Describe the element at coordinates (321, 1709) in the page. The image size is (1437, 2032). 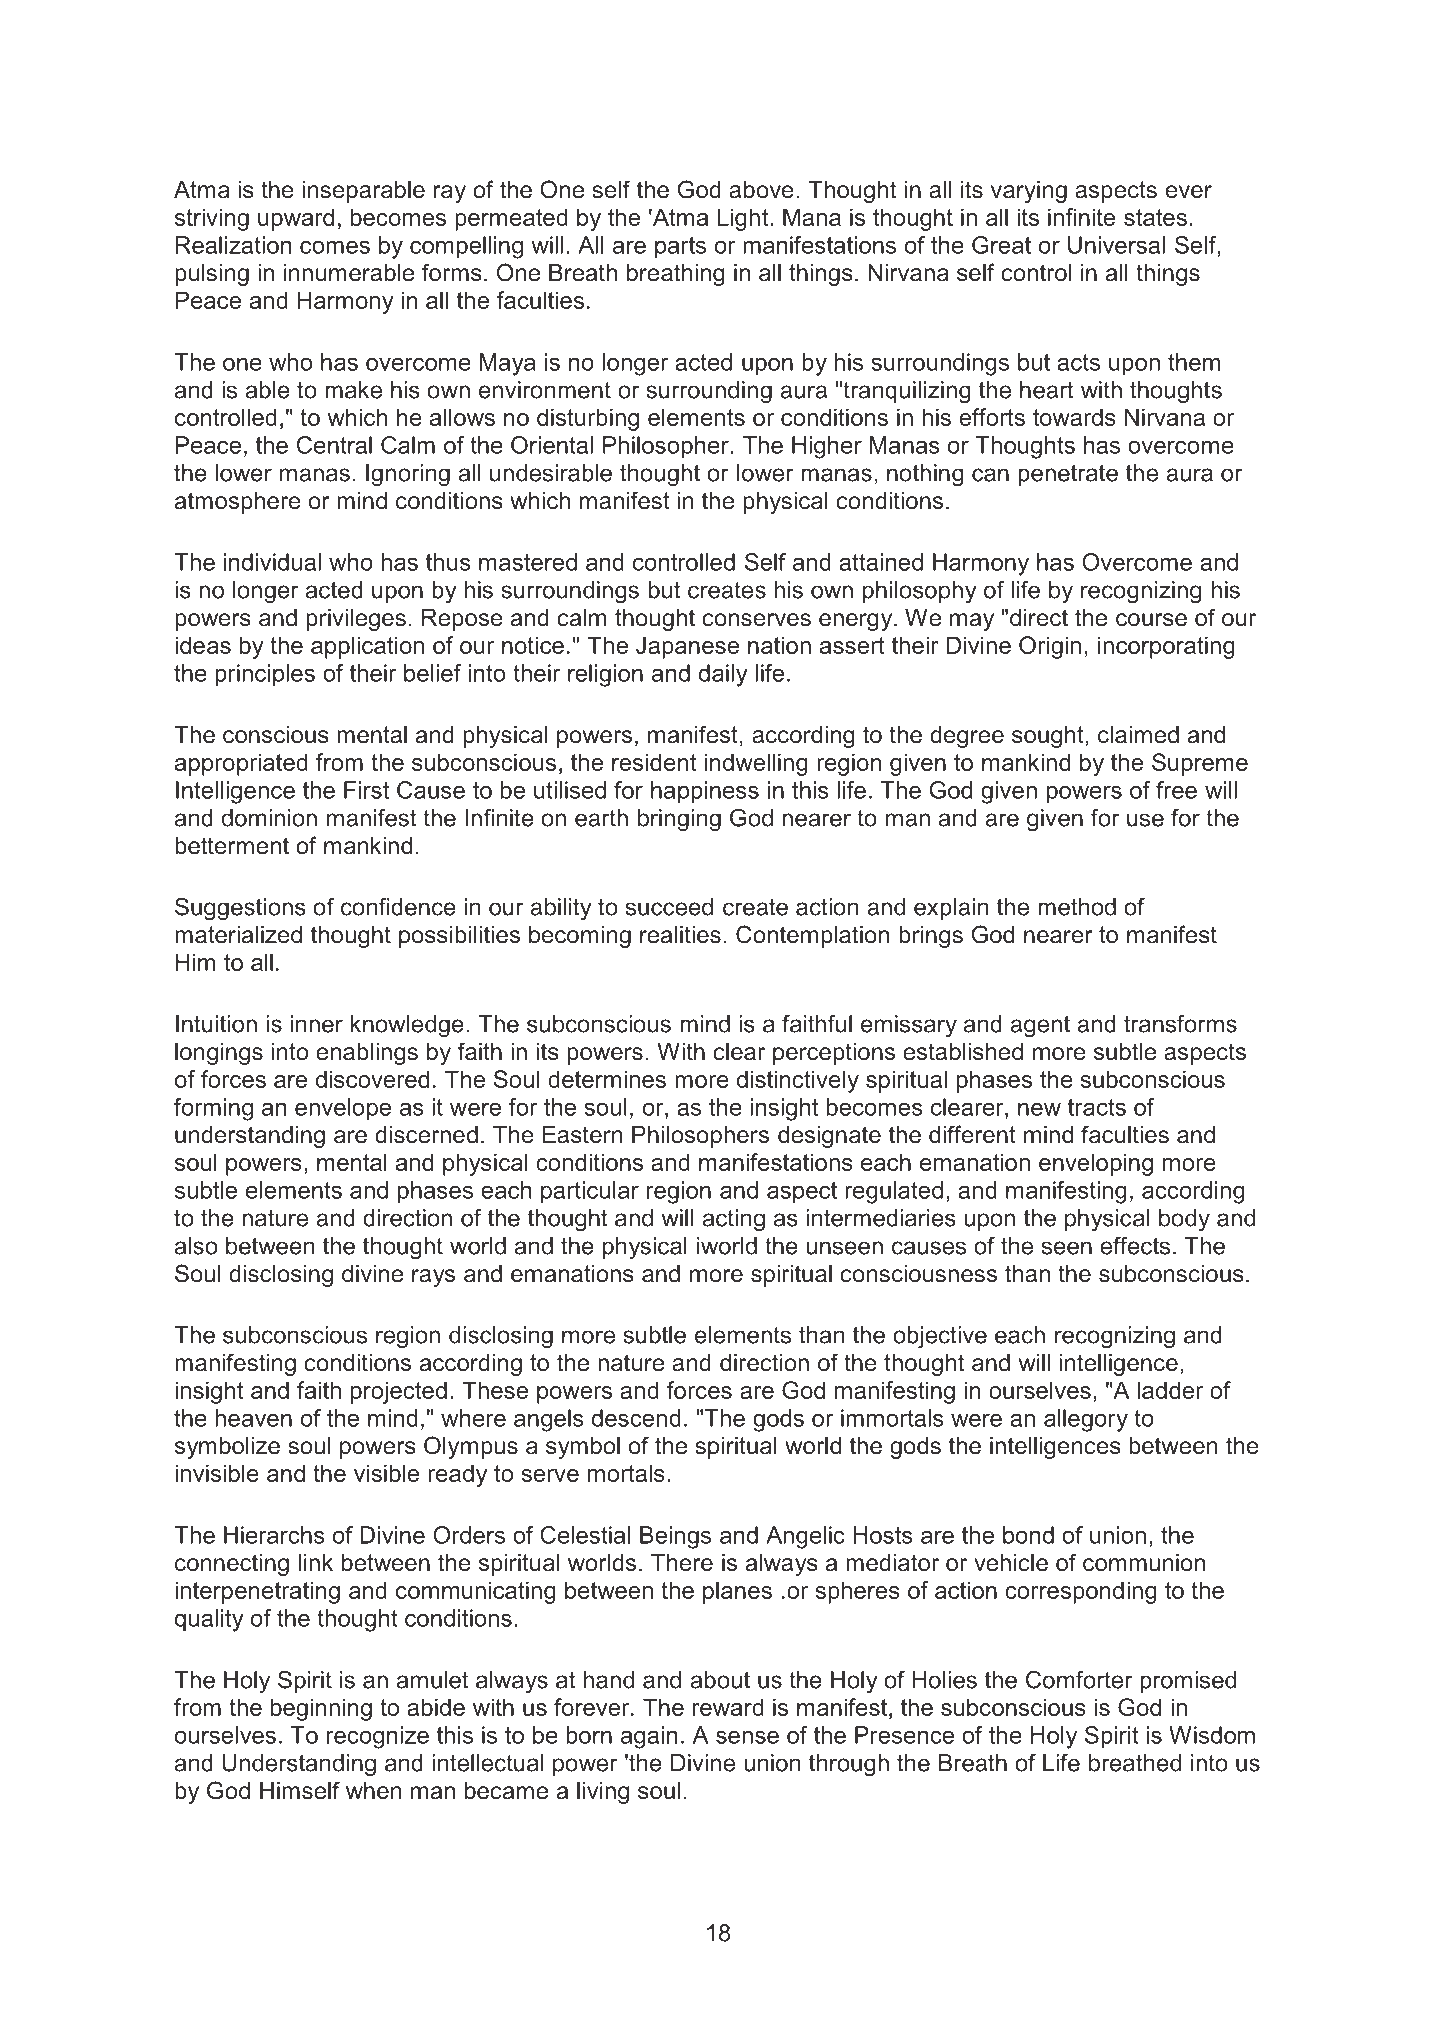
I see `beginning` at that location.
